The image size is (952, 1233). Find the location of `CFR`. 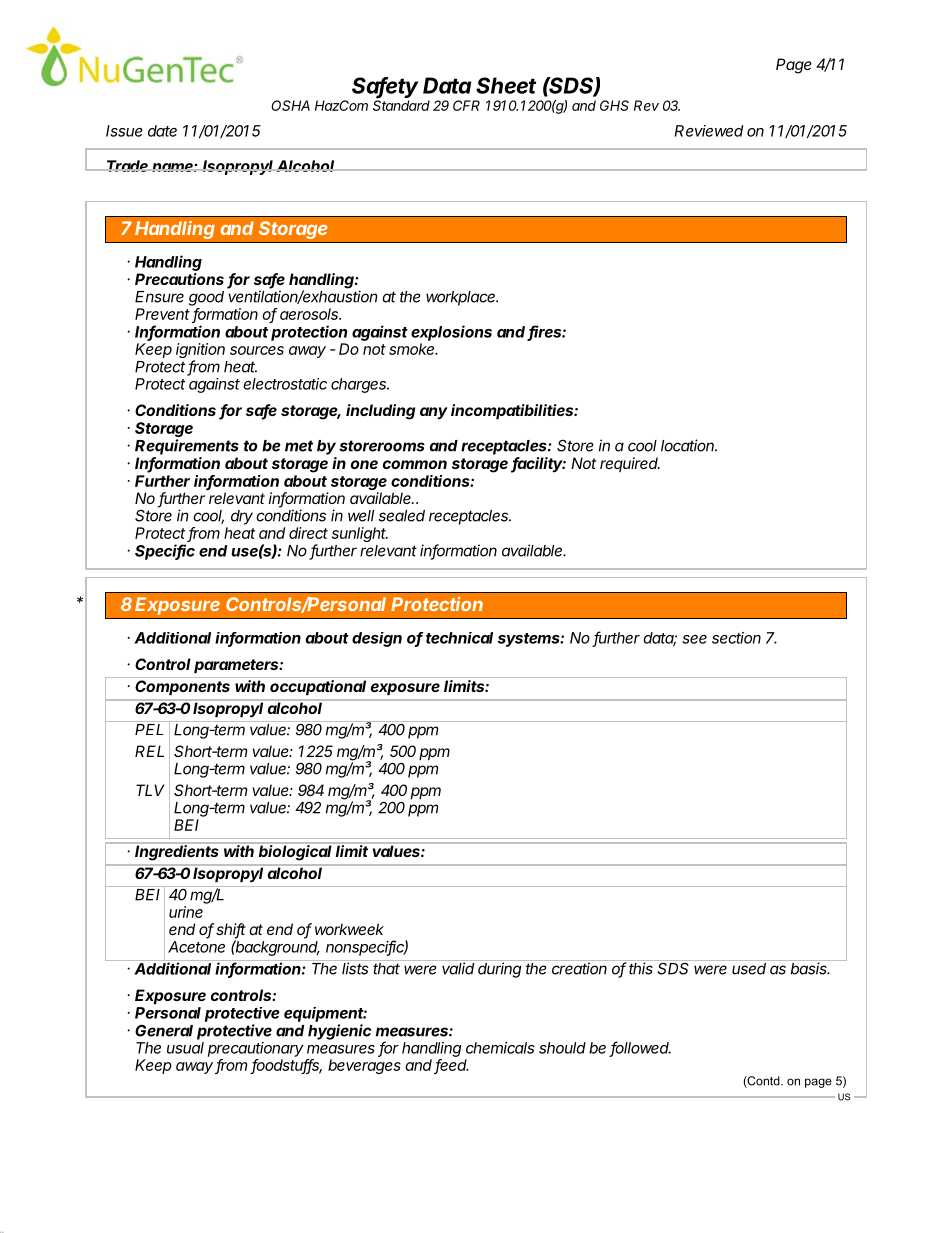

CFR is located at coordinates (466, 105).
